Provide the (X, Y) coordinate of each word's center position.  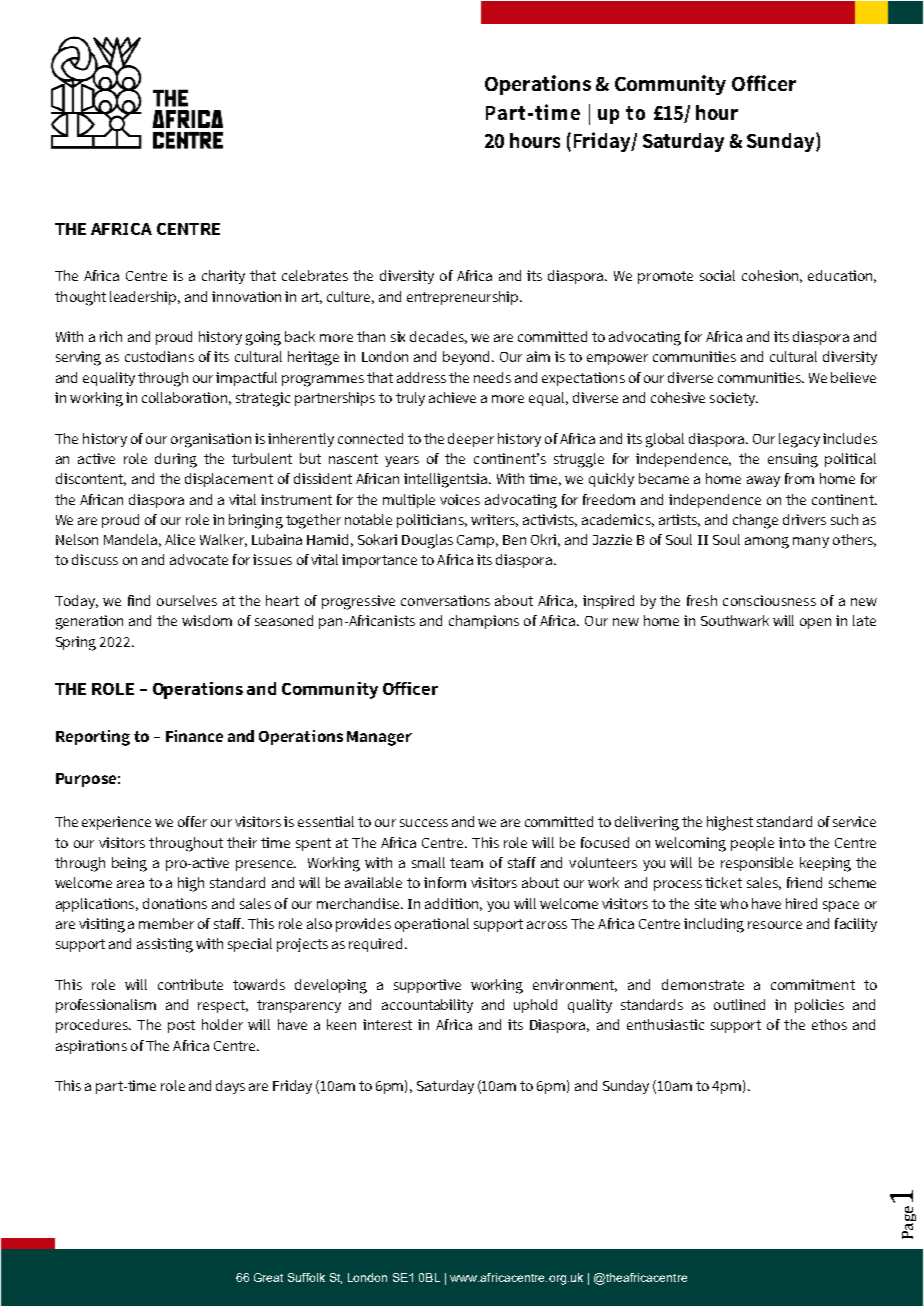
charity (223, 277)
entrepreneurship (464, 298)
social (717, 275)
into (792, 842)
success (424, 823)
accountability (427, 1006)
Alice (180, 539)
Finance (194, 736)
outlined (739, 1004)
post (181, 1026)
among (767, 543)
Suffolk (306, 1277)
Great (268, 1277)
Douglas (427, 541)
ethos (829, 1024)
